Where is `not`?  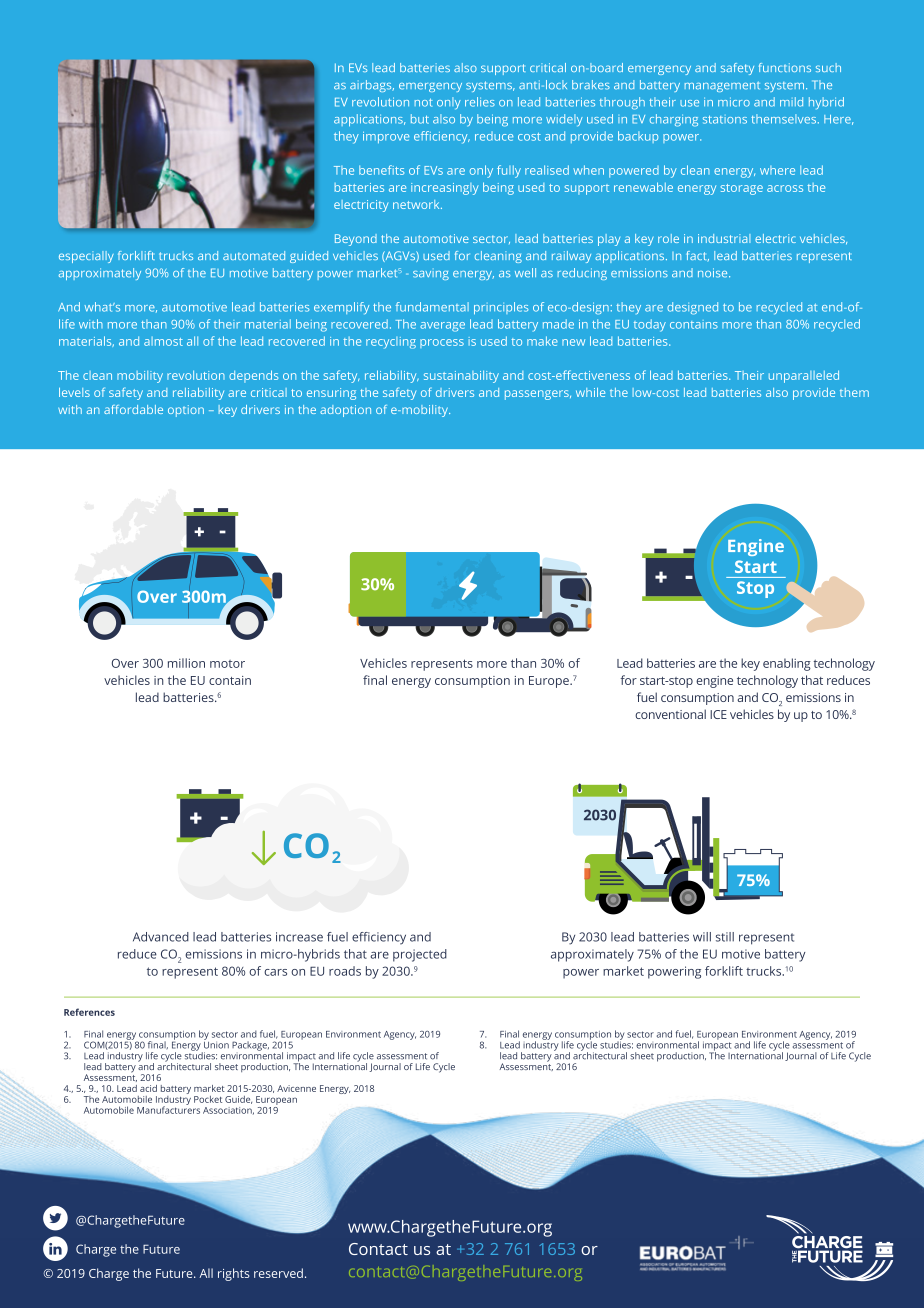 not is located at coordinates (423, 102).
